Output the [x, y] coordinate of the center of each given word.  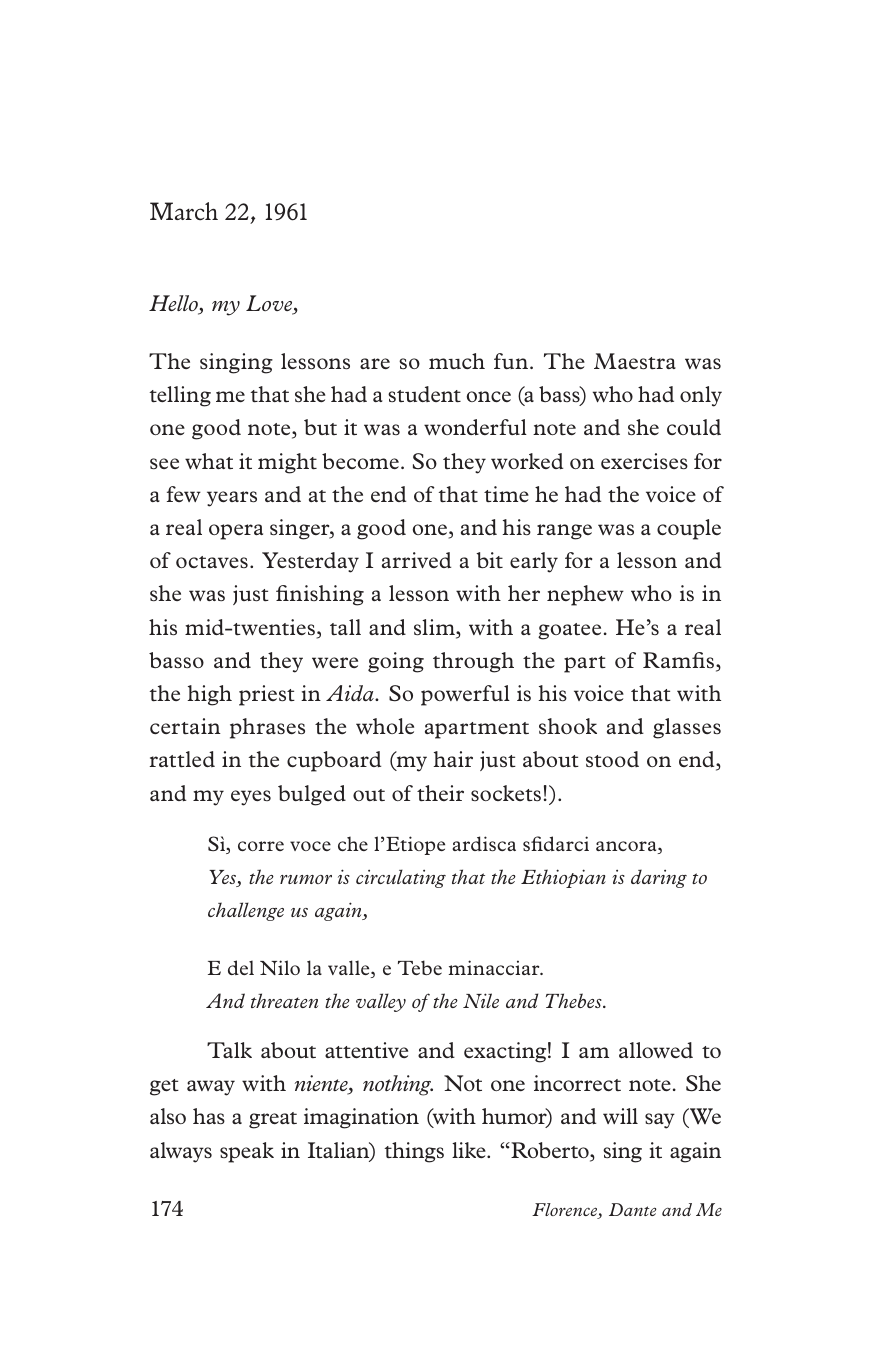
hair [453, 759]
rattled [182, 759]
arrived [416, 560]
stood [612, 759]
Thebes [575, 1000]
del [241, 967]
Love [270, 304]
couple [689, 529]
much [457, 361]
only [701, 396]
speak [247, 1152]
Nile [481, 1000]
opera [236, 532]
